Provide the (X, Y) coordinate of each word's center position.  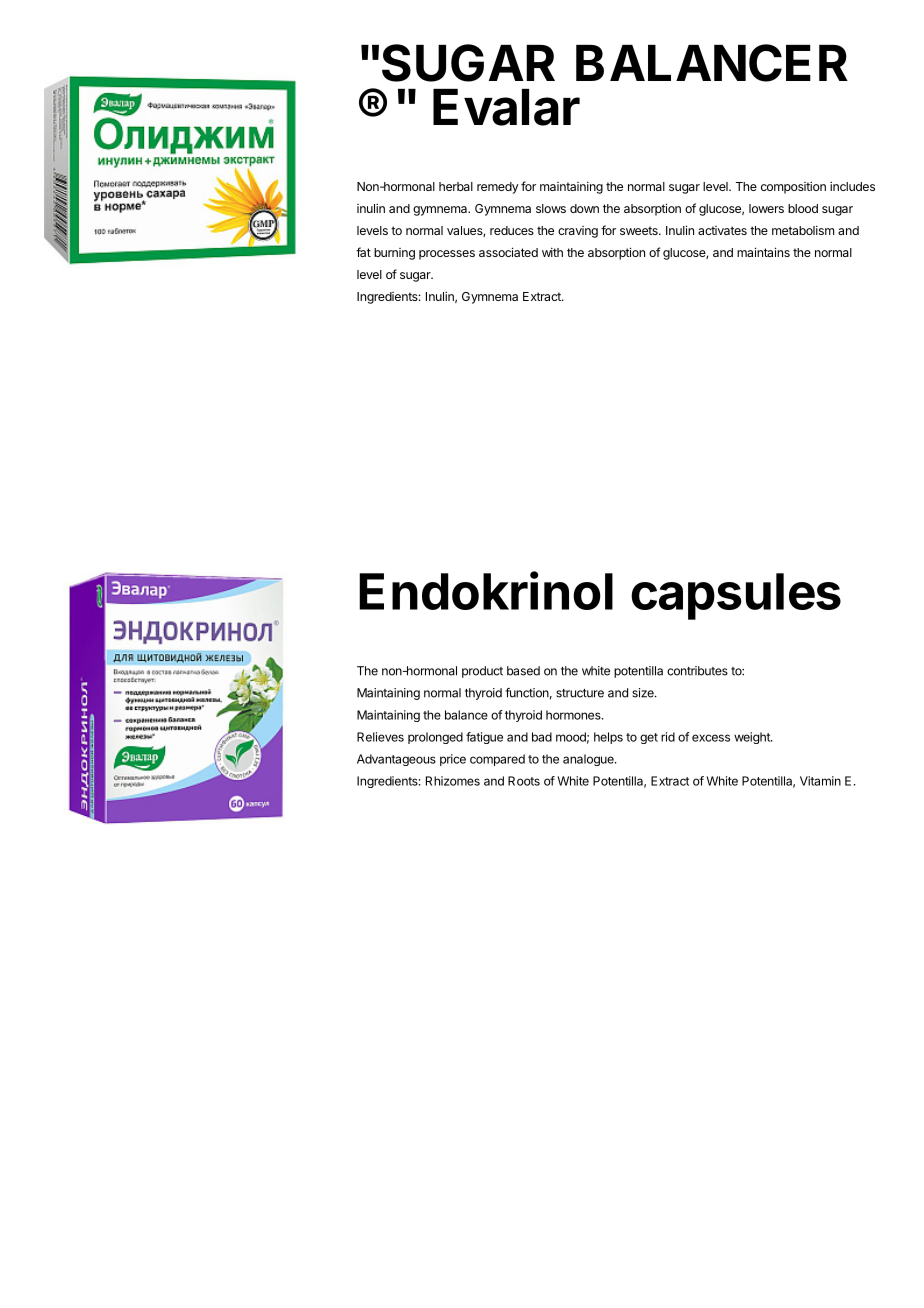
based (523, 671)
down (584, 208)
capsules (736, 596)
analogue (589, 760)
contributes (697, 671)
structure (580, 693)
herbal (456, 186)
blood (803, 208)
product (482, 672)
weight (753, 738)
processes (447, 255)
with (552, 252)
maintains (763, 252)
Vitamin (820, 781)
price (453, 760)
